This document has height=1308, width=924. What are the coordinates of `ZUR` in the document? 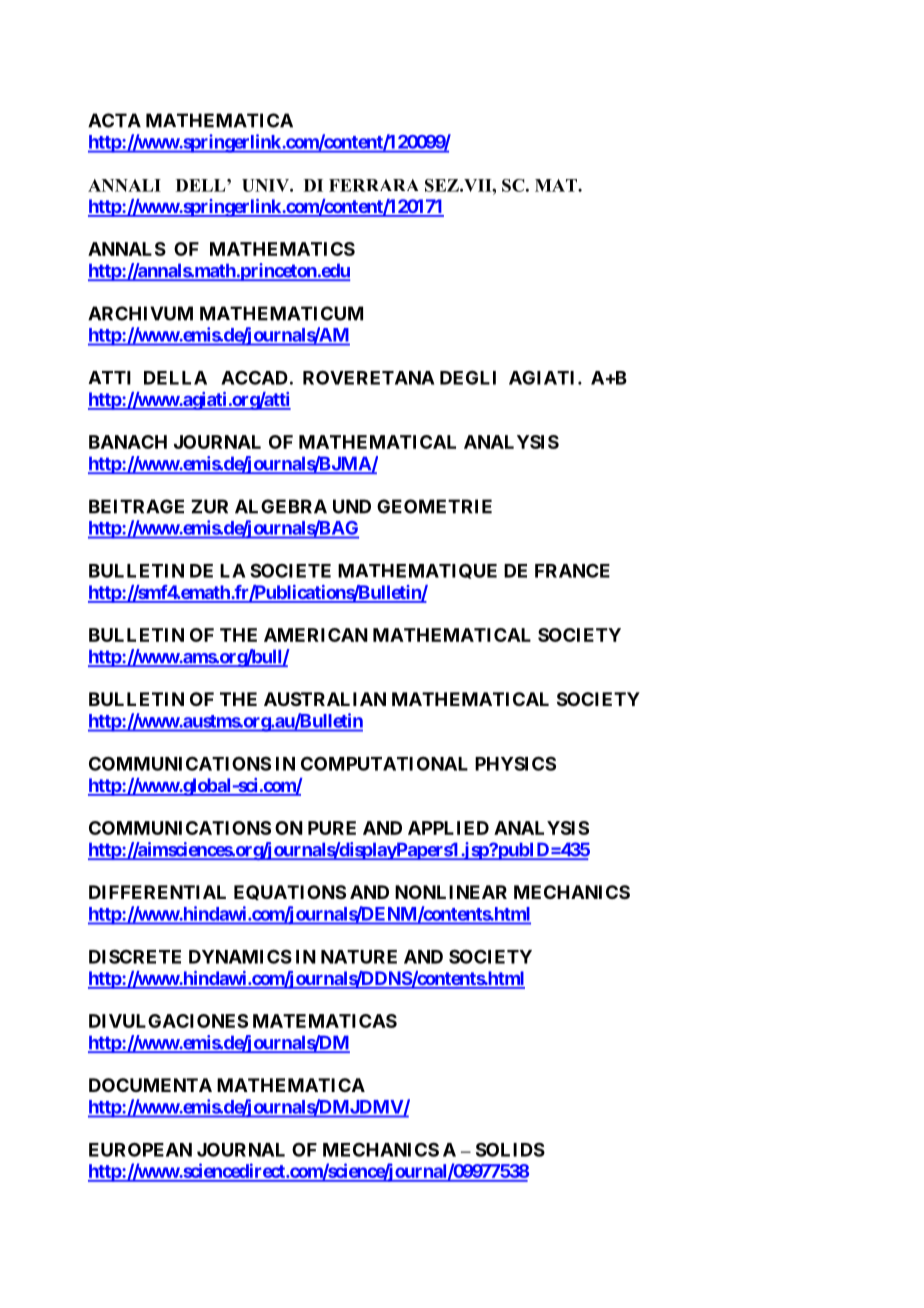 It's located at (209, 506).
